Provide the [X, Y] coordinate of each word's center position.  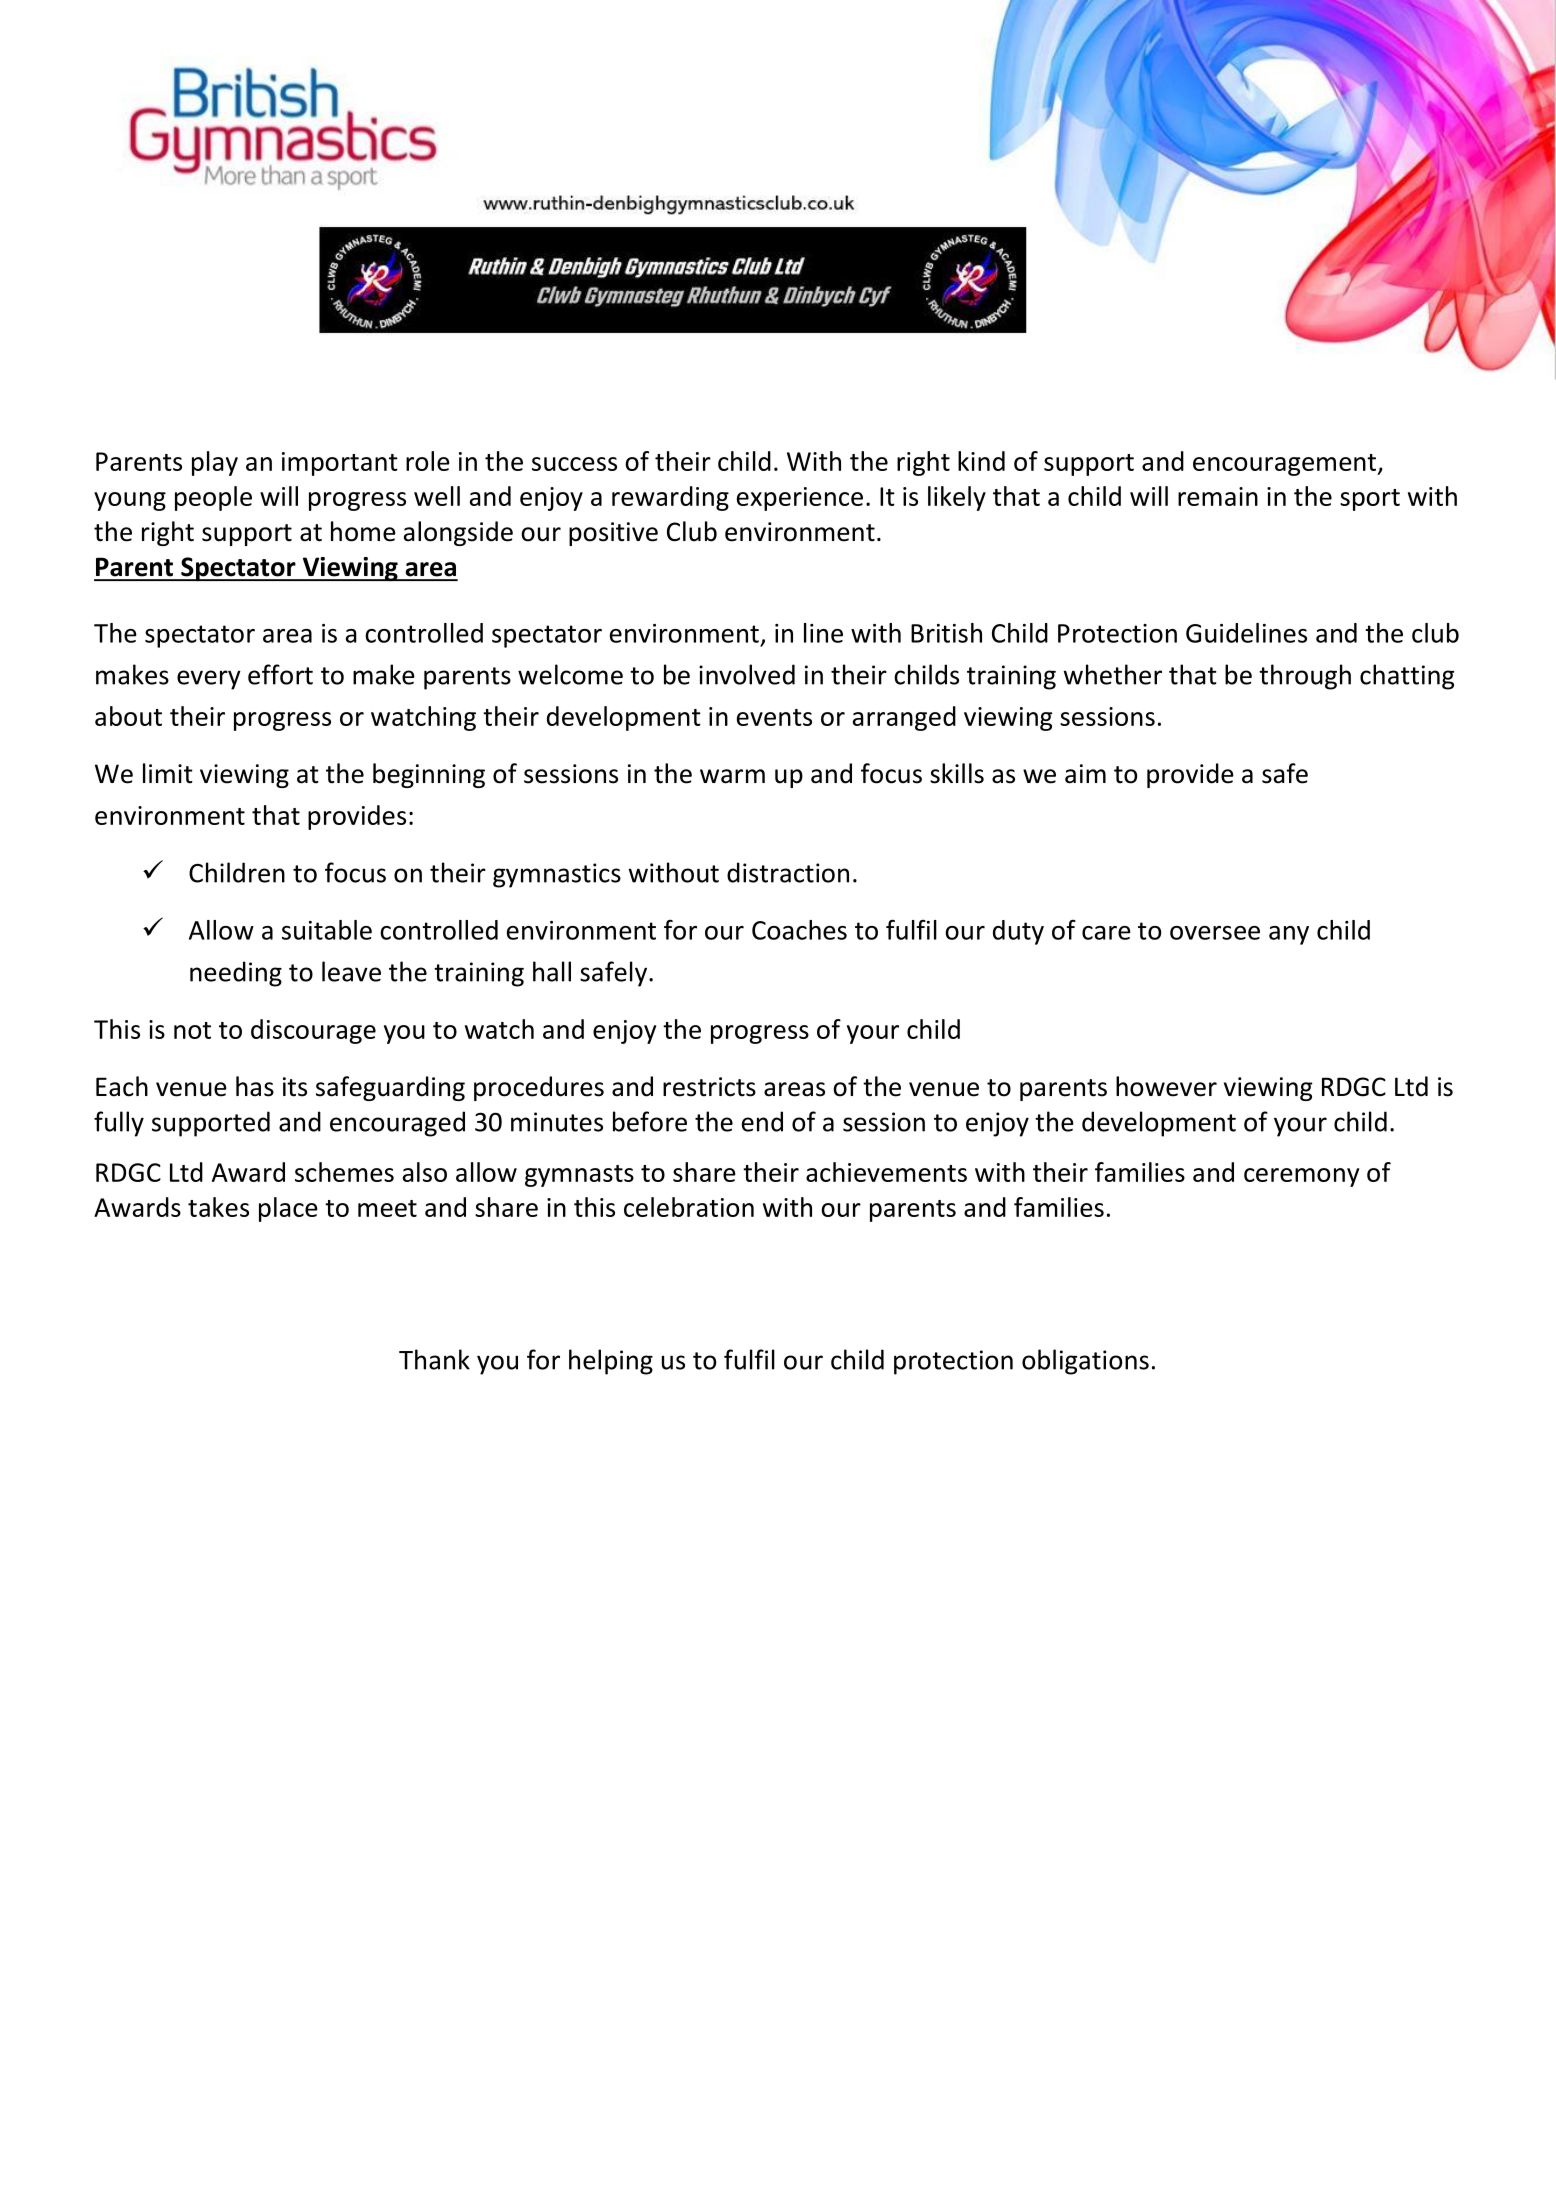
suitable [327, 930]
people [213, 498]
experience [800, 499]
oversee [1215, 933]
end [762, 1121]
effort [280, 674]
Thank [434, 1359]
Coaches [799, 930]
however [1166, 1086]
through [1305, 677]
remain [1218, 496]
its [295, 1087]
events [774, 717]
